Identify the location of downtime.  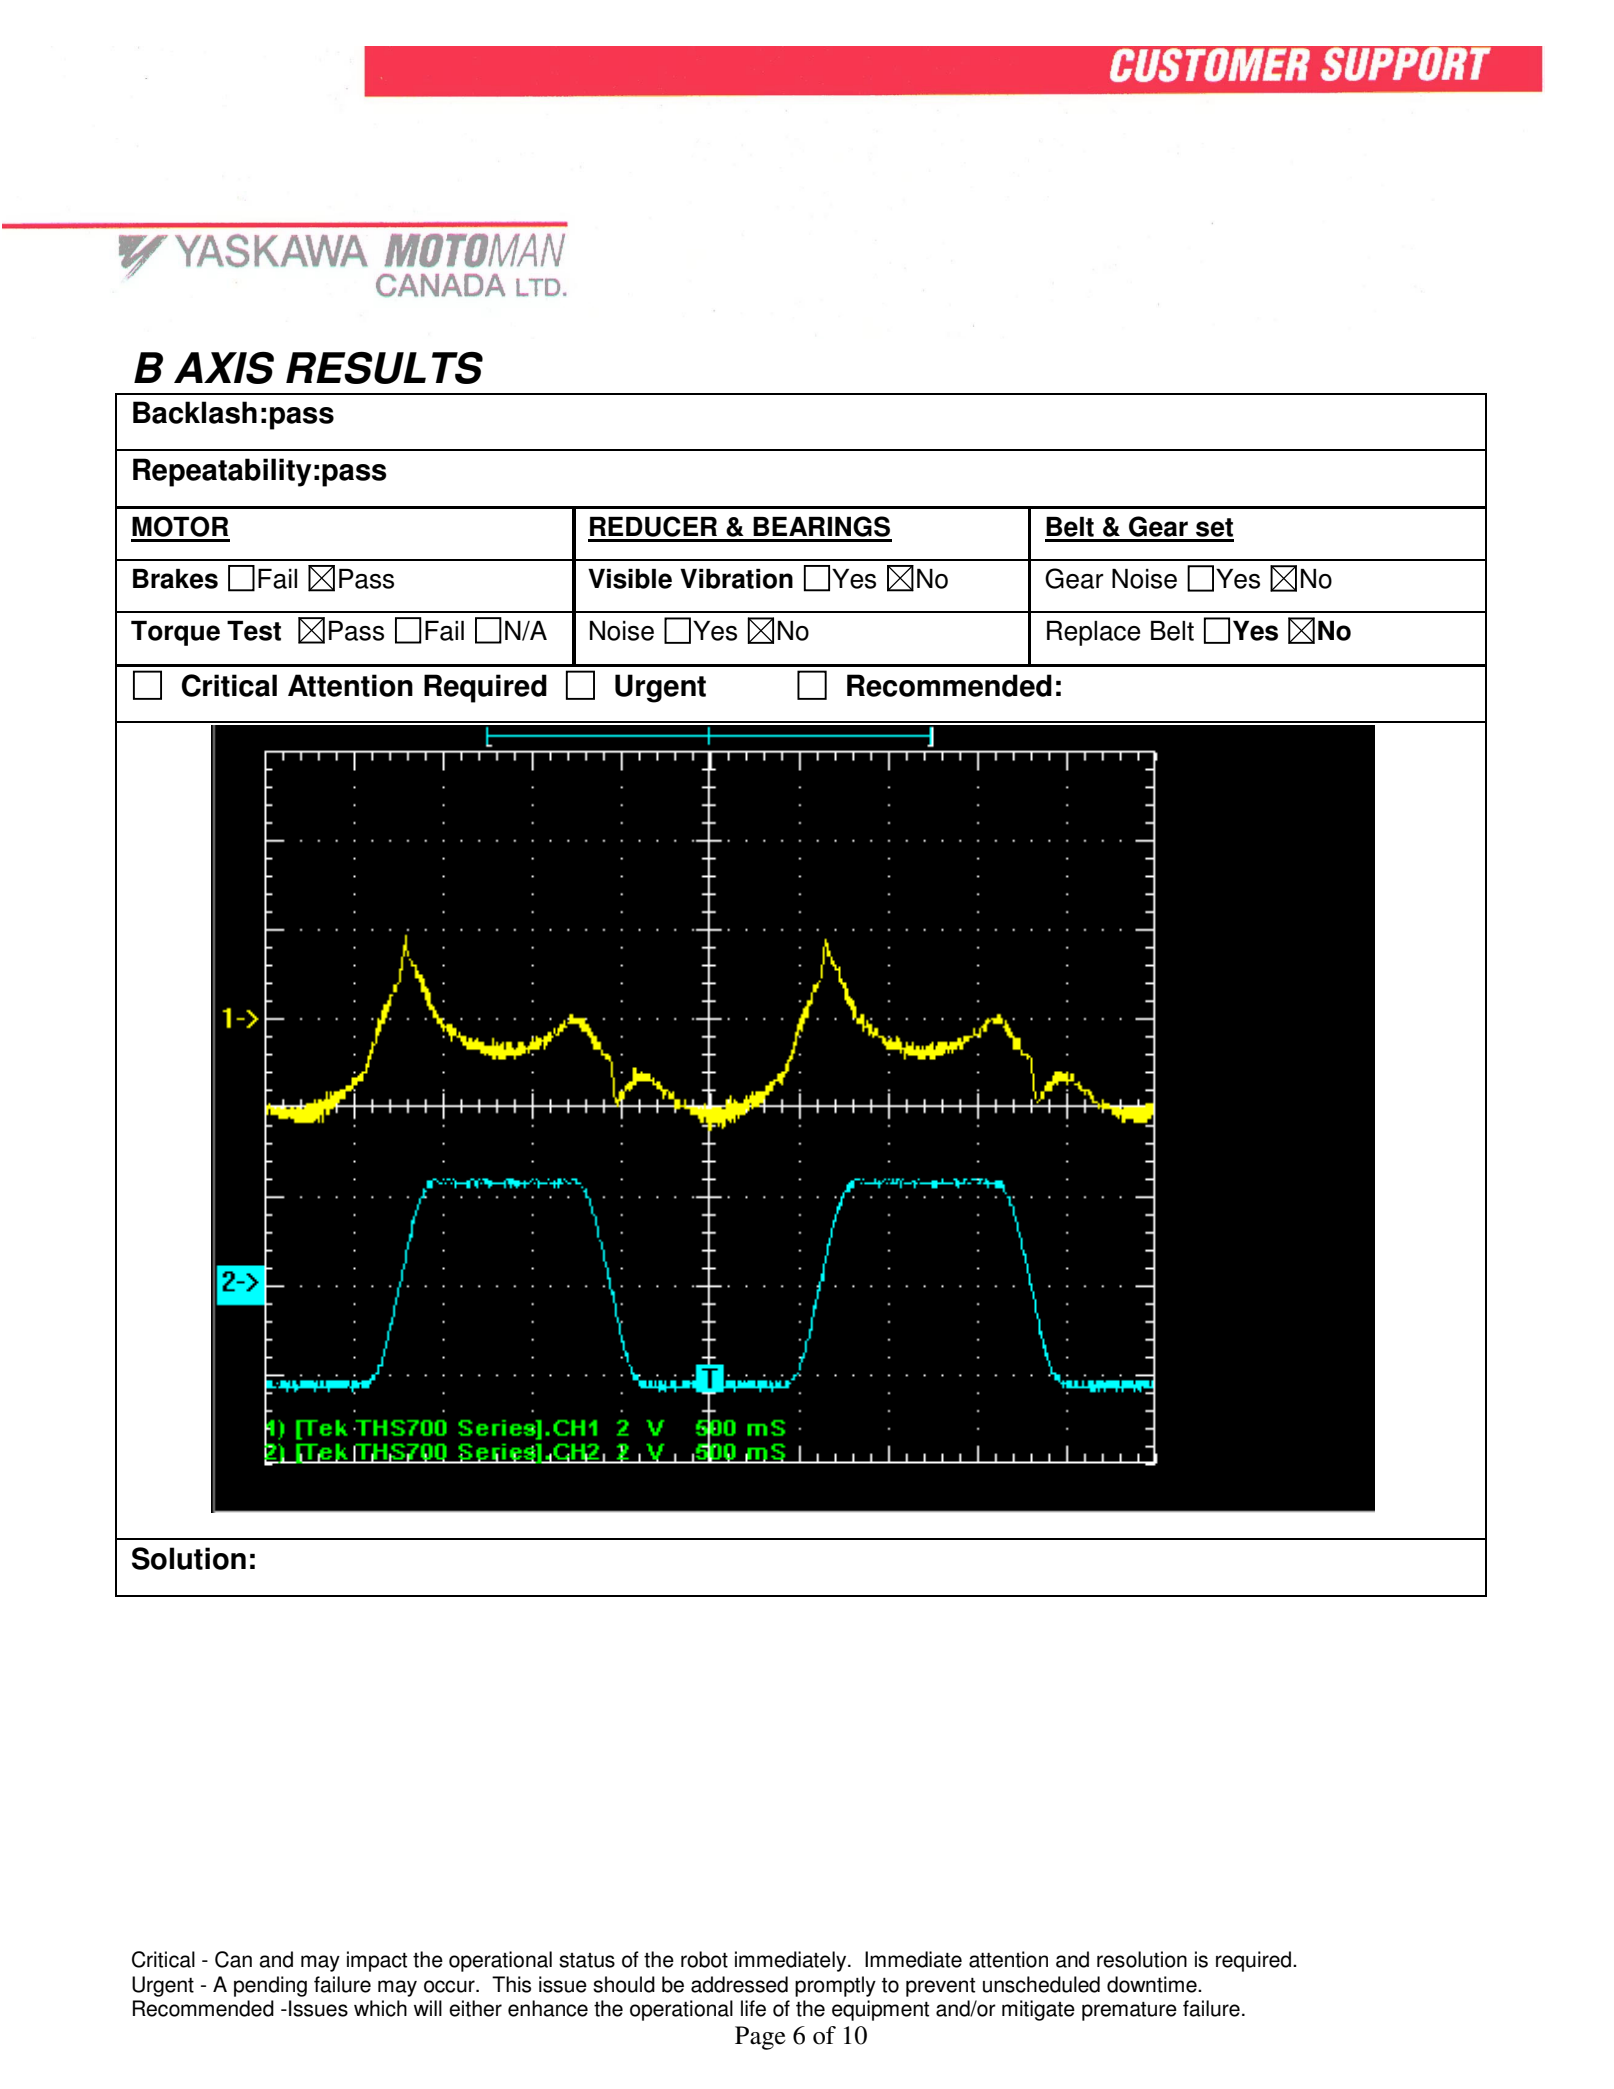
(1153, 1984).
